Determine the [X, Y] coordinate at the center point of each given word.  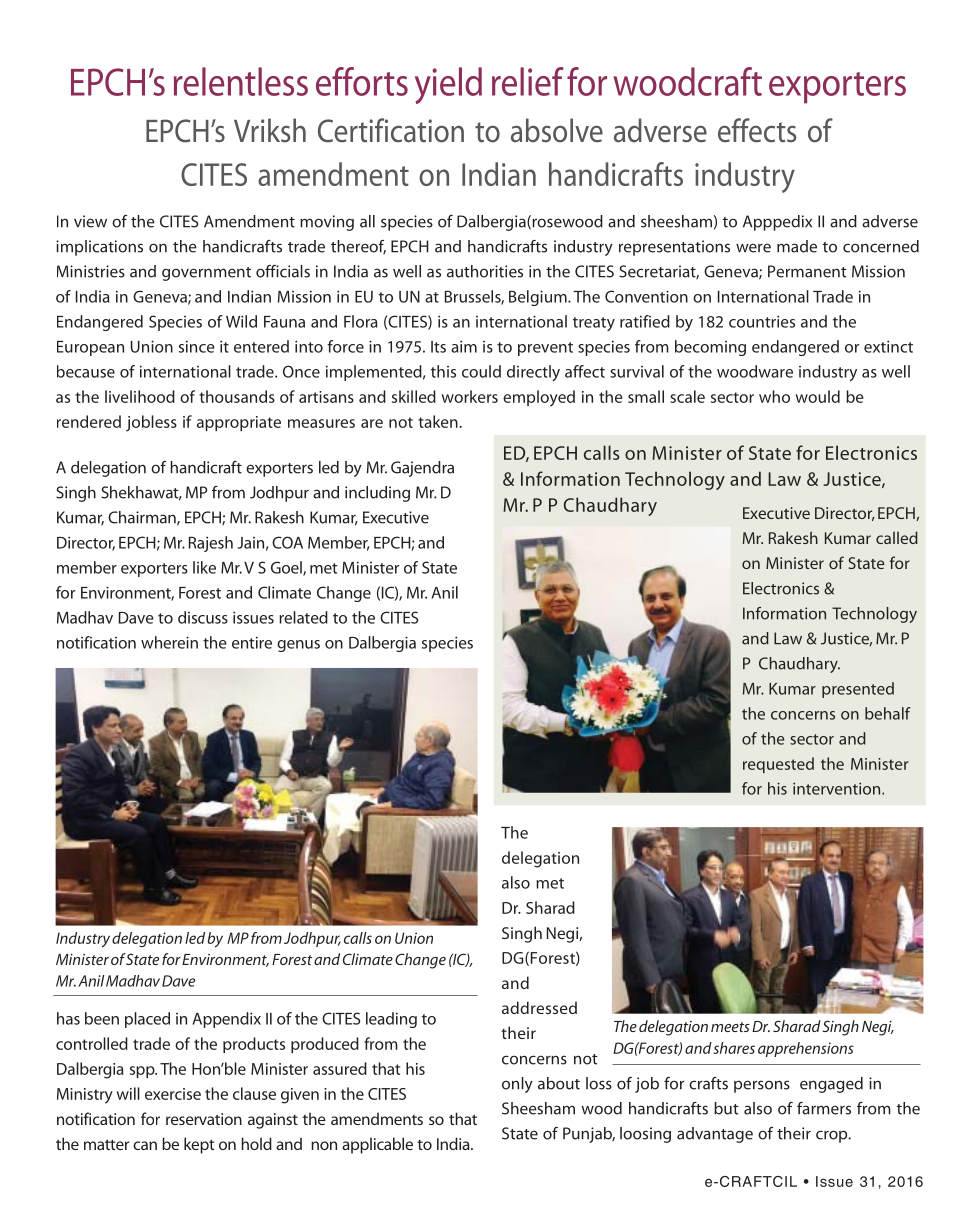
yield [448, 85]
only [517, 1085]
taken [438, 421]
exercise [173, 1094]
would [818, 396]
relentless [241, 81]
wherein [169, 642]
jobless [151, 423]
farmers [824, 1108]
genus [298, 646]
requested [778, 765]
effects [757, 130]
